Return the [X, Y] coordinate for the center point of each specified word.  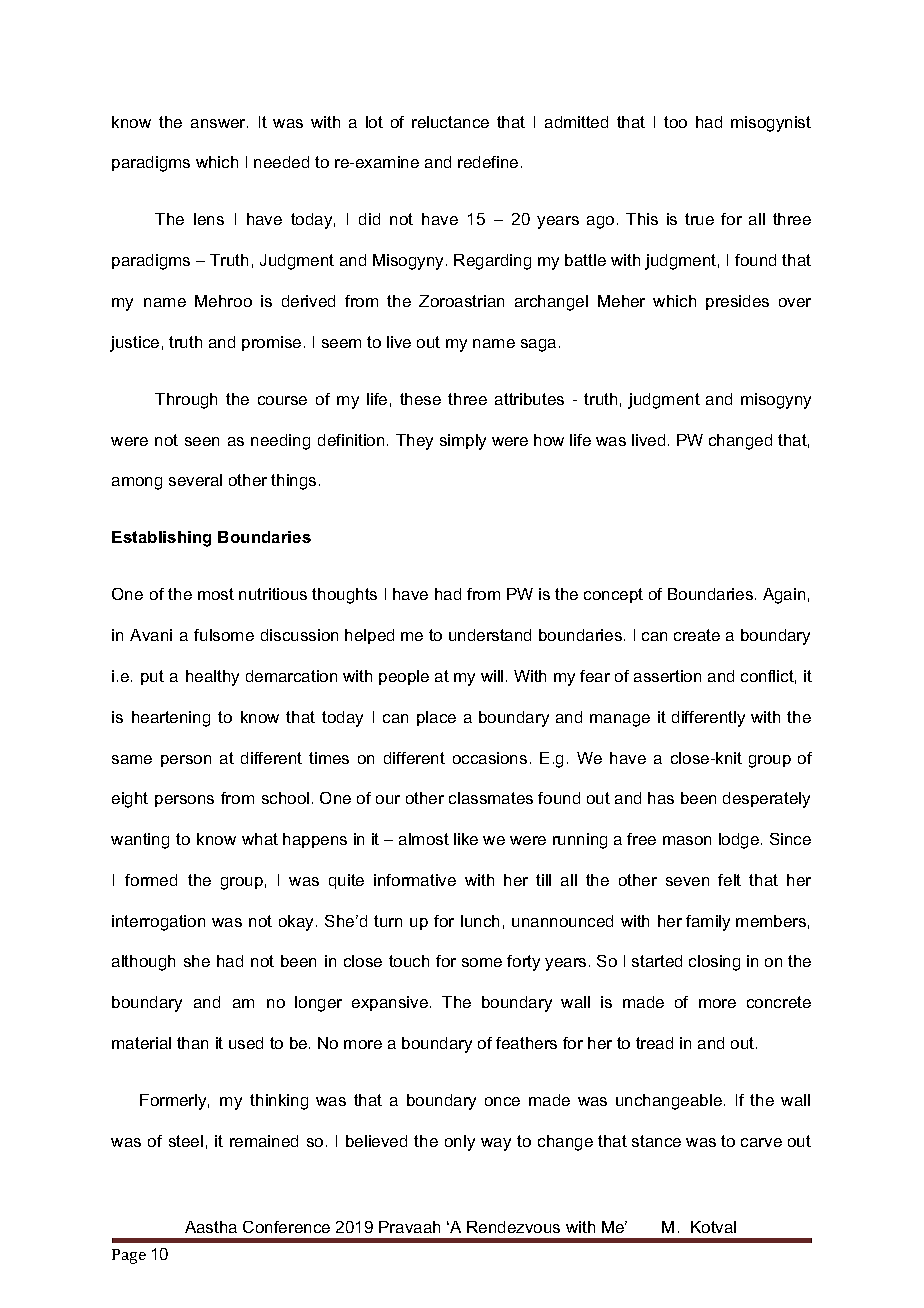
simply [463, 442]
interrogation [158, 923]
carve [761, 1142]
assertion [667, 676]
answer [219, 123]
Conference [286, 1227]
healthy [212, 678]
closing [714, 963]
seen [202, 441]
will [492, 676]
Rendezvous [513, 1227]
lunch [480, 921]
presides [737, 302]
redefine [488, 162]
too [675, 122]
